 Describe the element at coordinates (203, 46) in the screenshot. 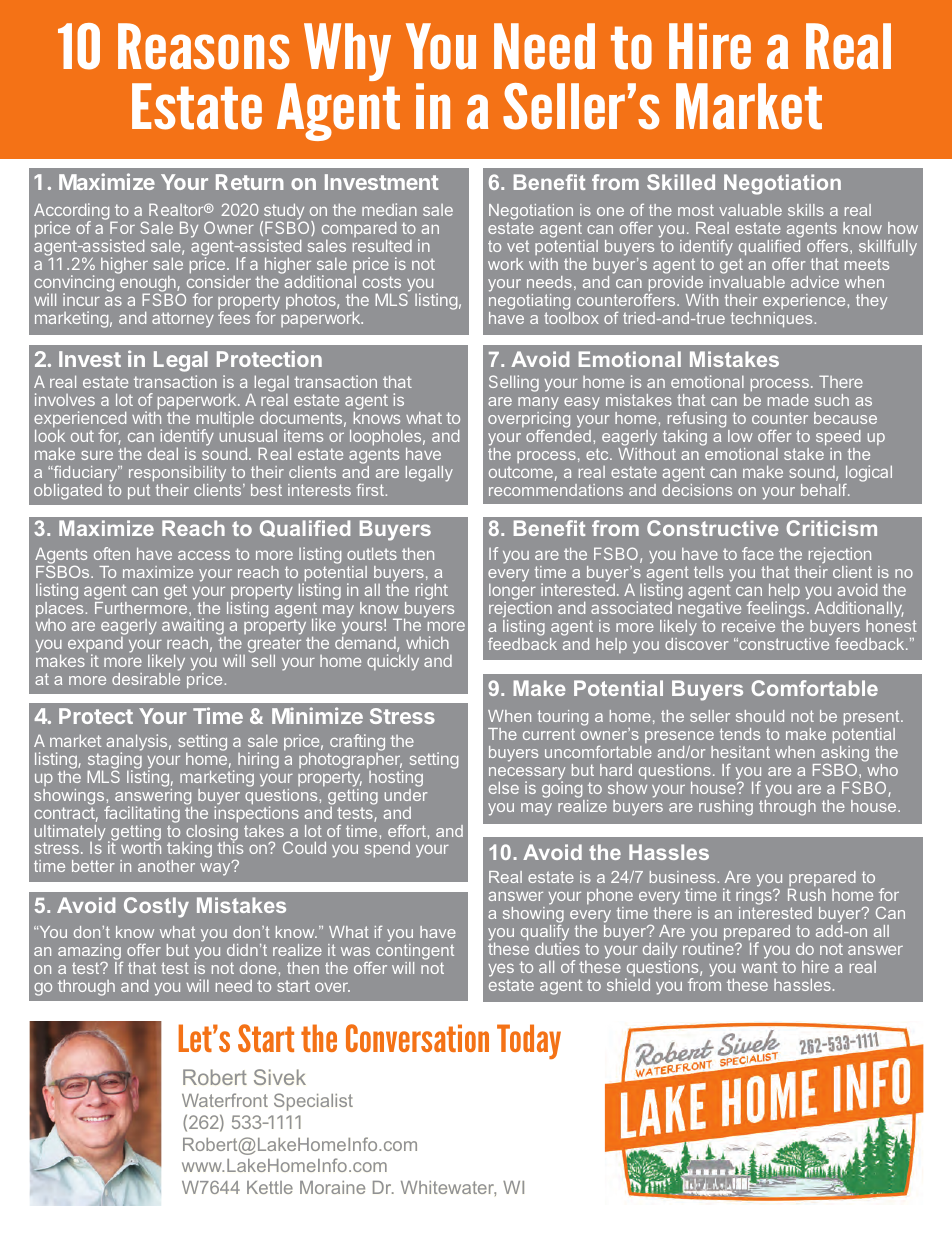

I see `Reasons` at that location.
